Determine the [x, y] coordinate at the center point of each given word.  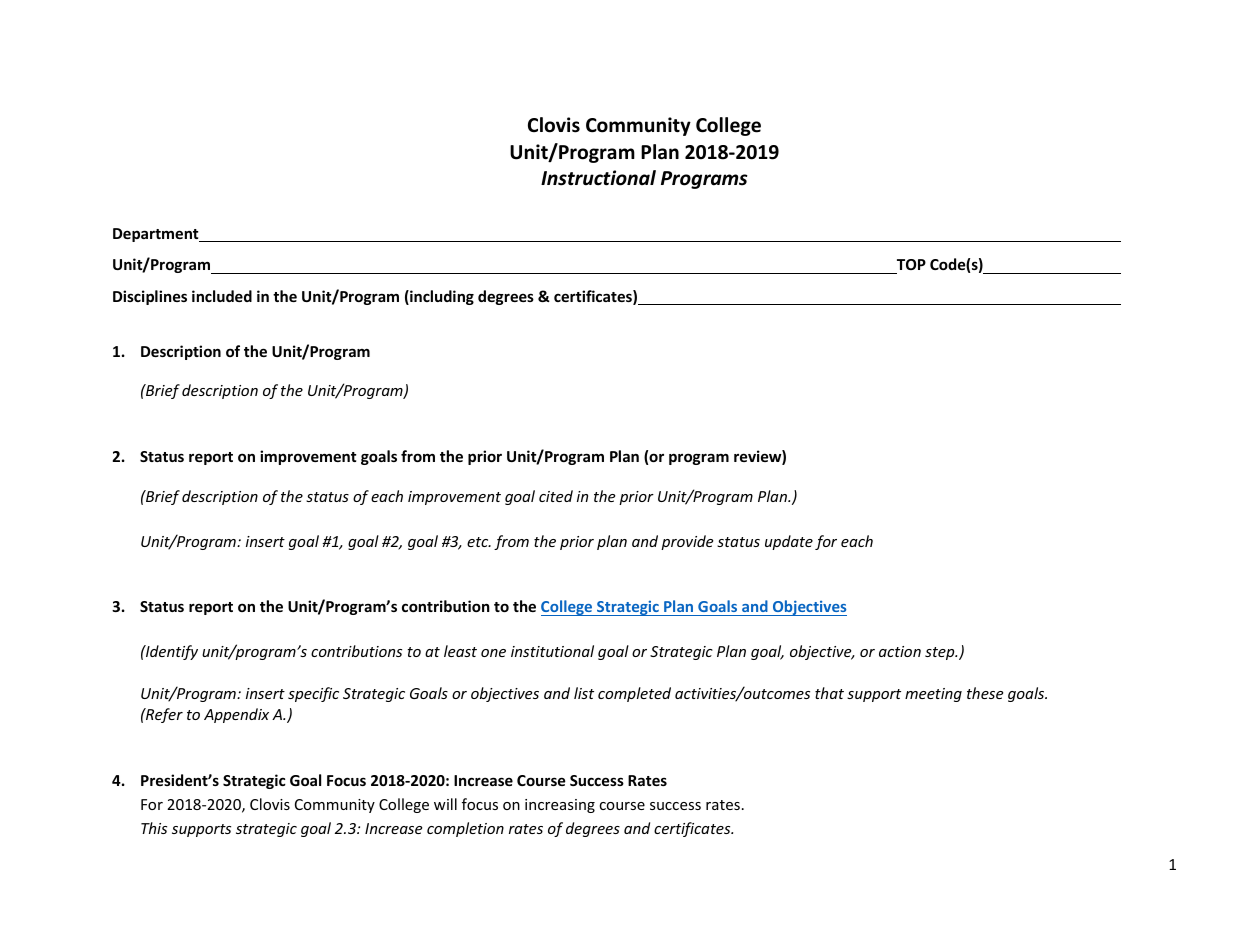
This [154, 828]
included [222, 296]
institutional [552, 651]
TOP [911, 264]
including [441, 297]
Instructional [598, 178]
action [900, 651]
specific [313, 694]
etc [479, 542]
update [789, 542]
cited [556, 496]
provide [687, 542]
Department [157, 235]
